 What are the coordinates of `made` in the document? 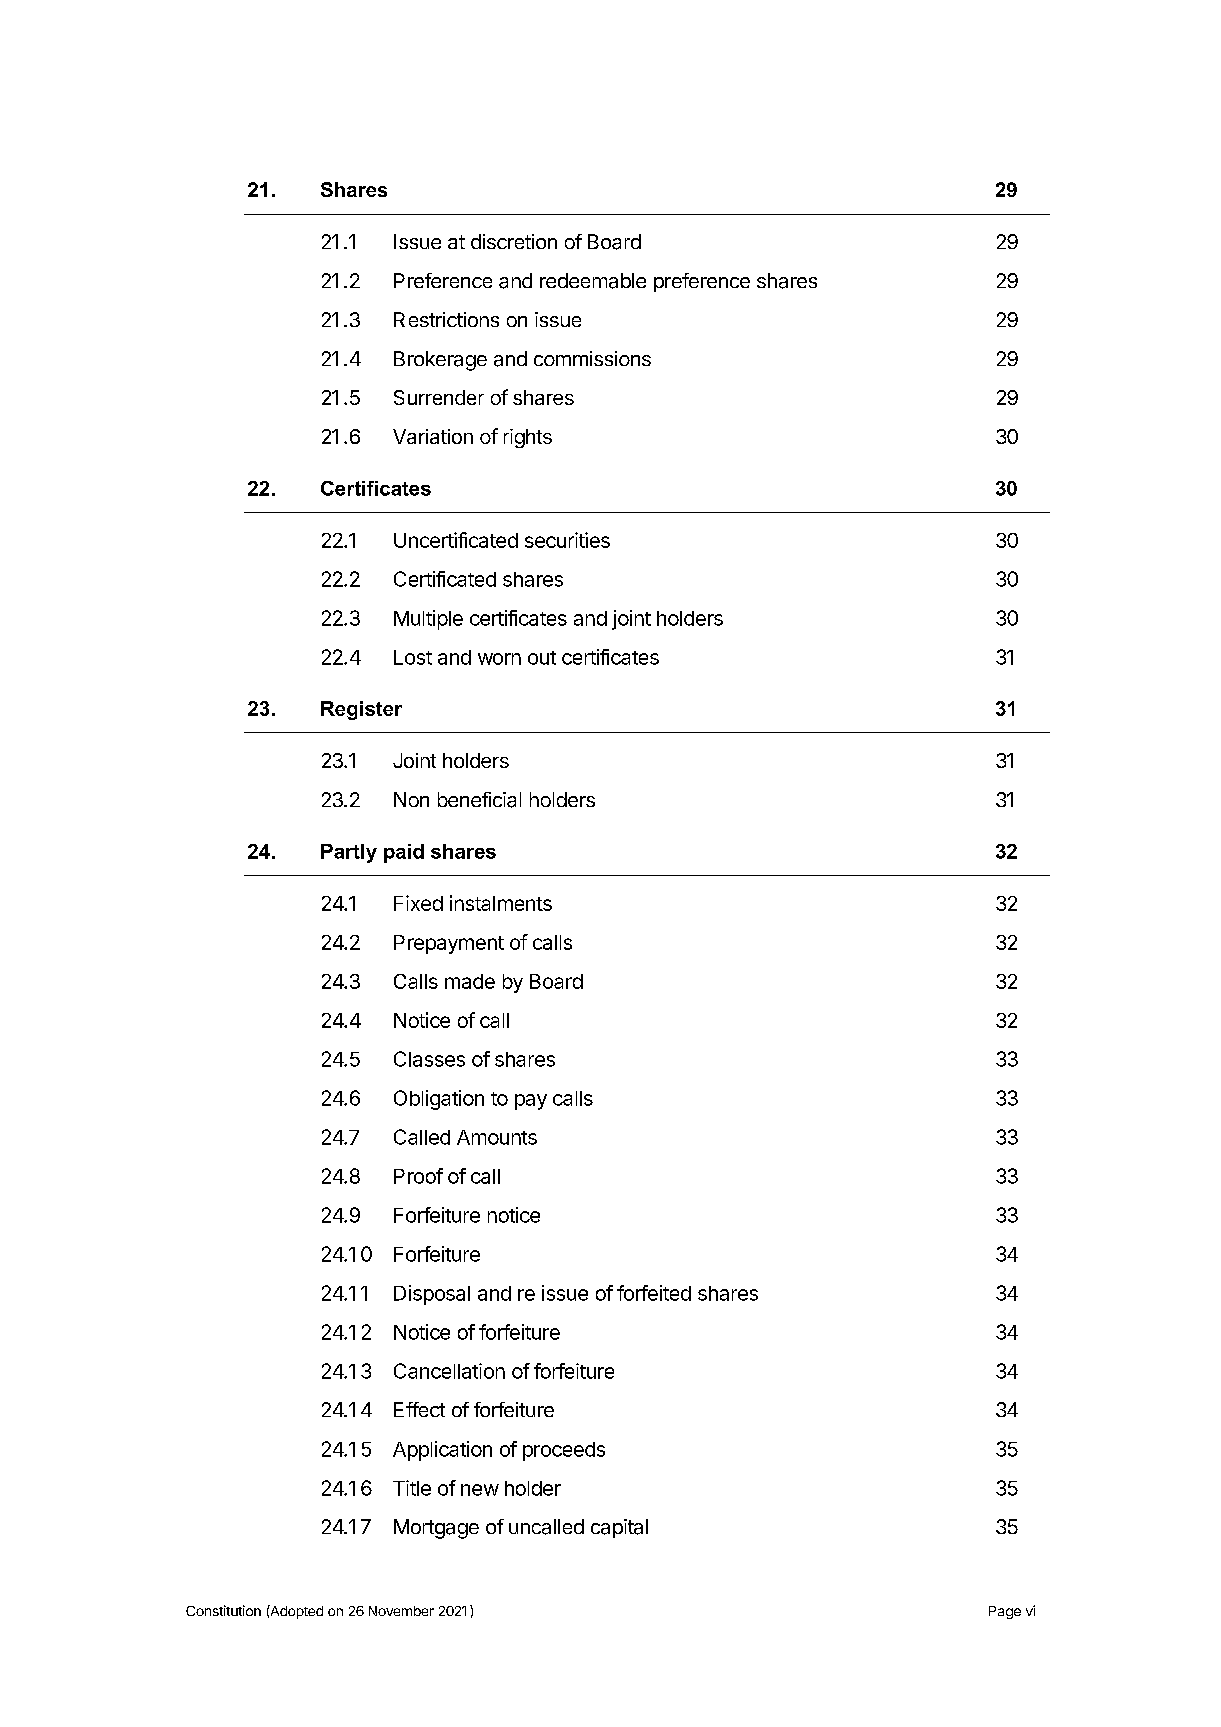 It's located at (470, 981).
